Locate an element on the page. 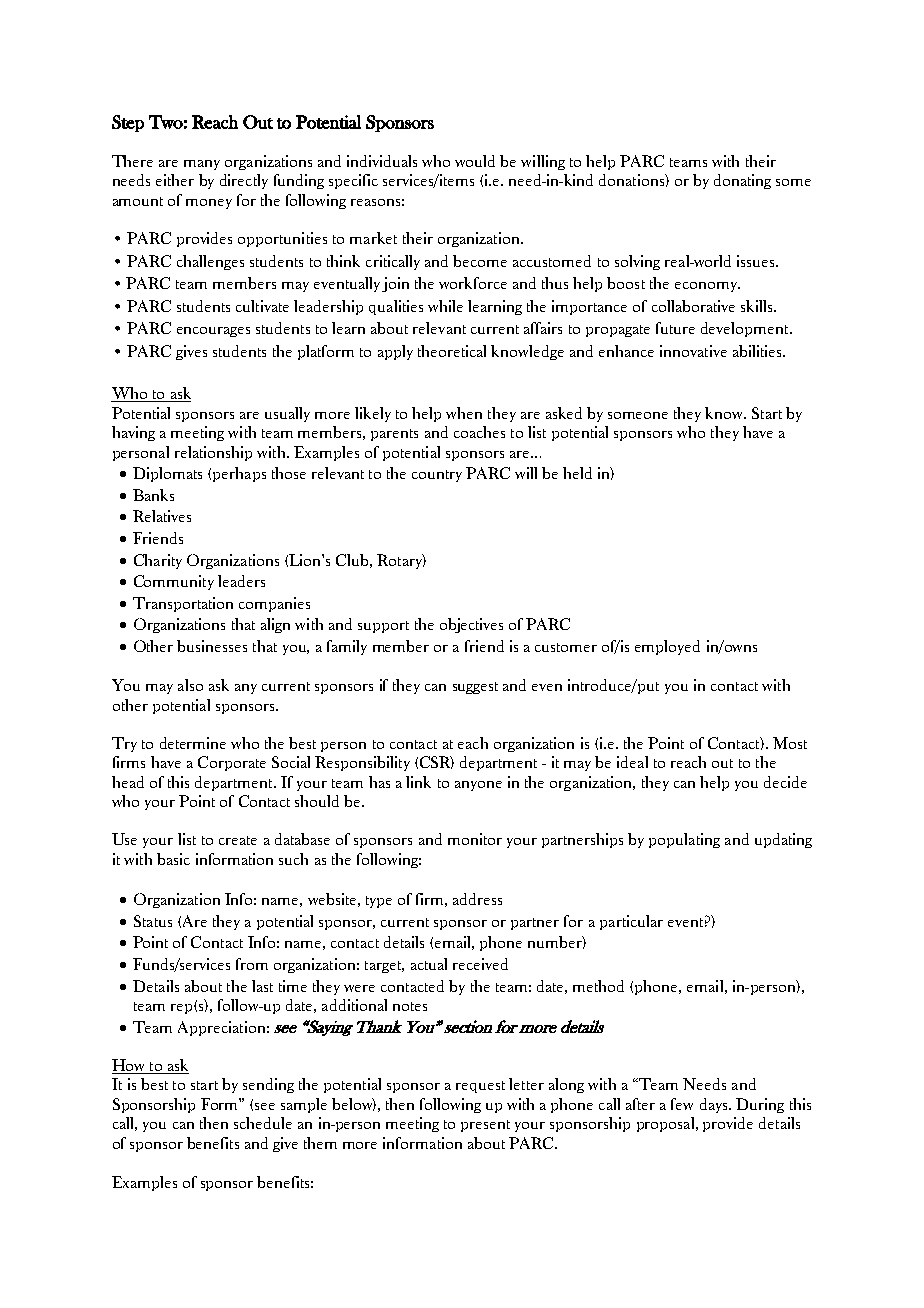 Image resolution: width=924 pixels, height=1308 pixels. schedule is located at coordinates (263, 1123).
